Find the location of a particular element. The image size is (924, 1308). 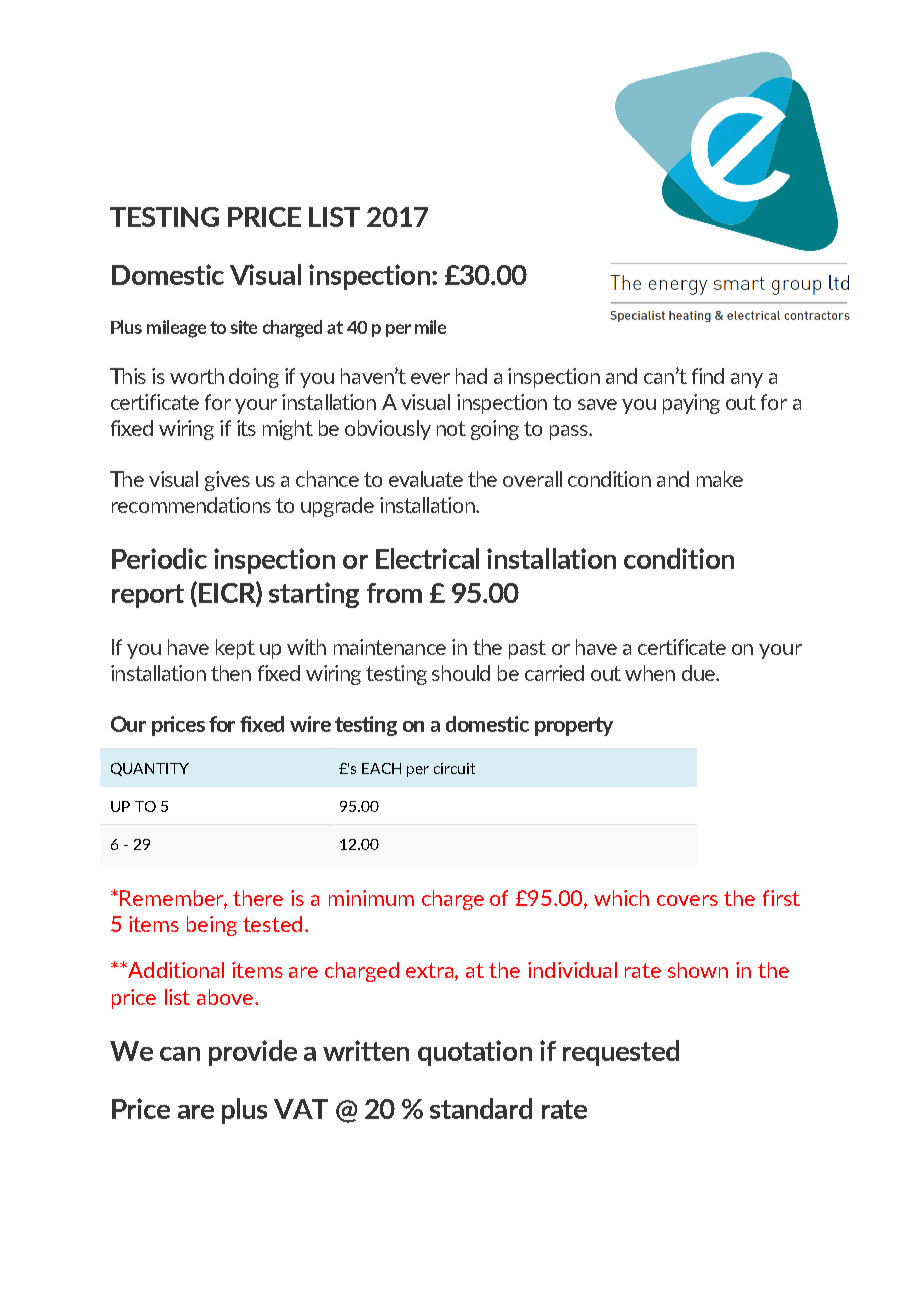

then is located at coordinates (231, 673).
